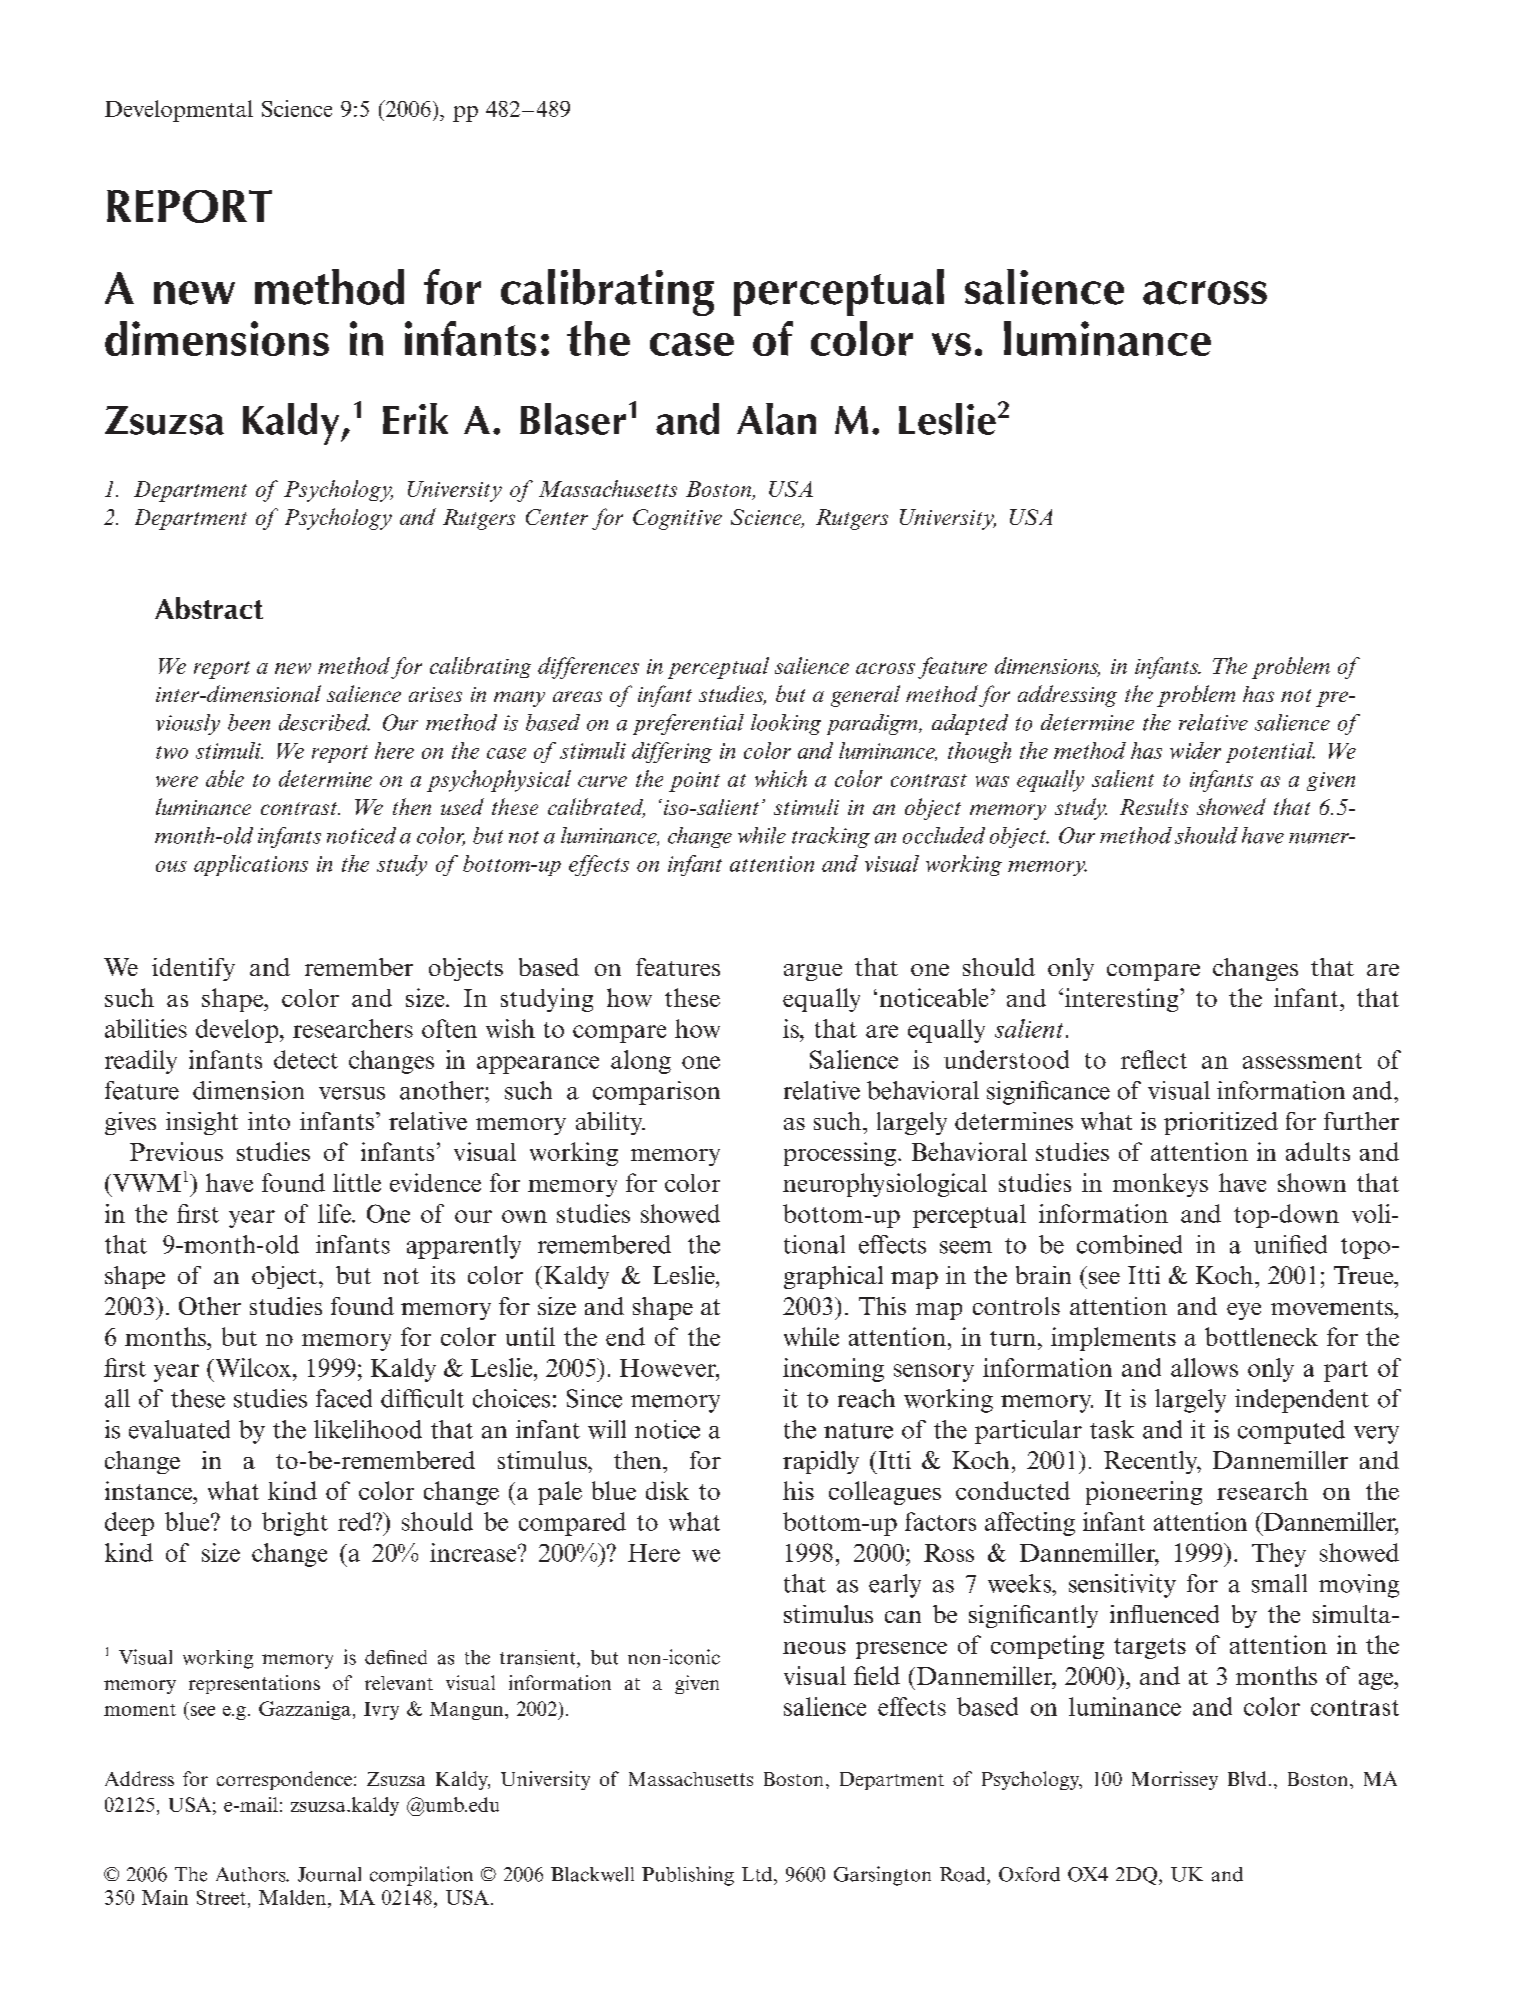  What do you see at coordinates (1204, 1367) in the document?
I see `allows` at bounding box center [1204, 1367].
